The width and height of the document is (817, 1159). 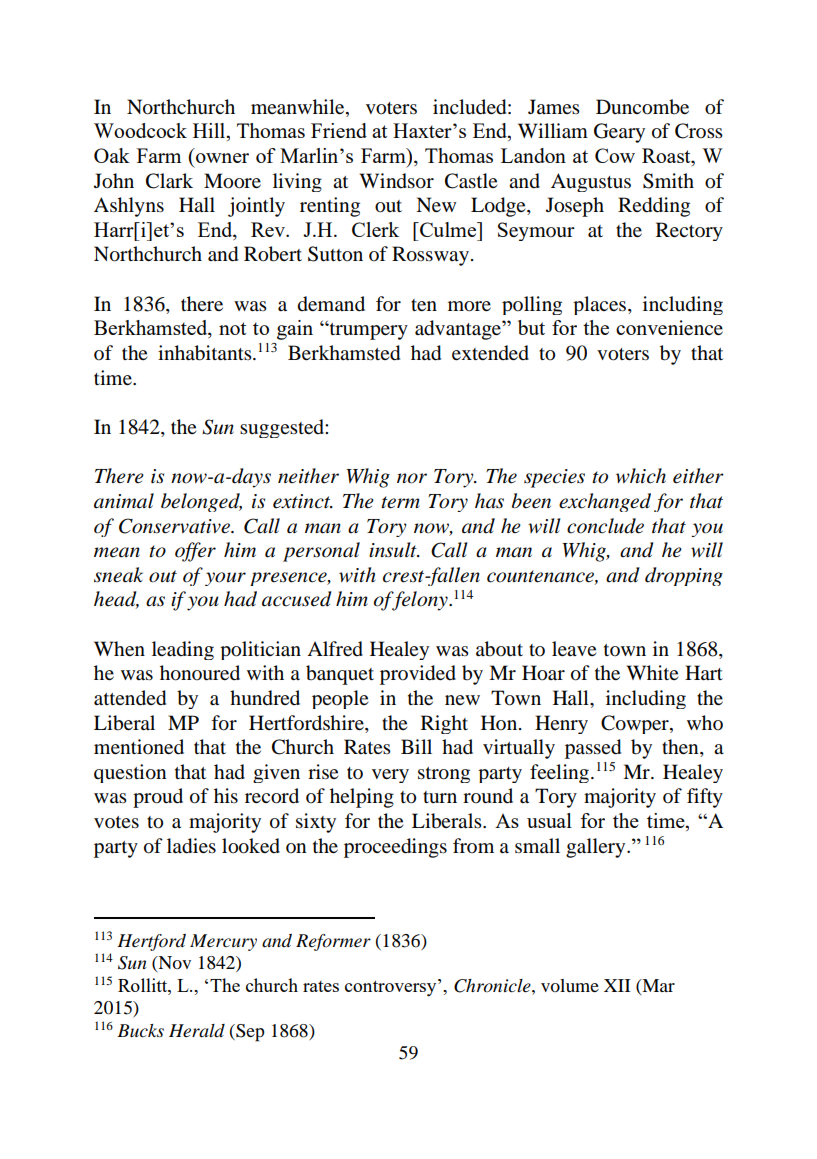 What do you see at coordinates (669, 328) in the document?
I see `convenience` at bounding box center [669, 328].
